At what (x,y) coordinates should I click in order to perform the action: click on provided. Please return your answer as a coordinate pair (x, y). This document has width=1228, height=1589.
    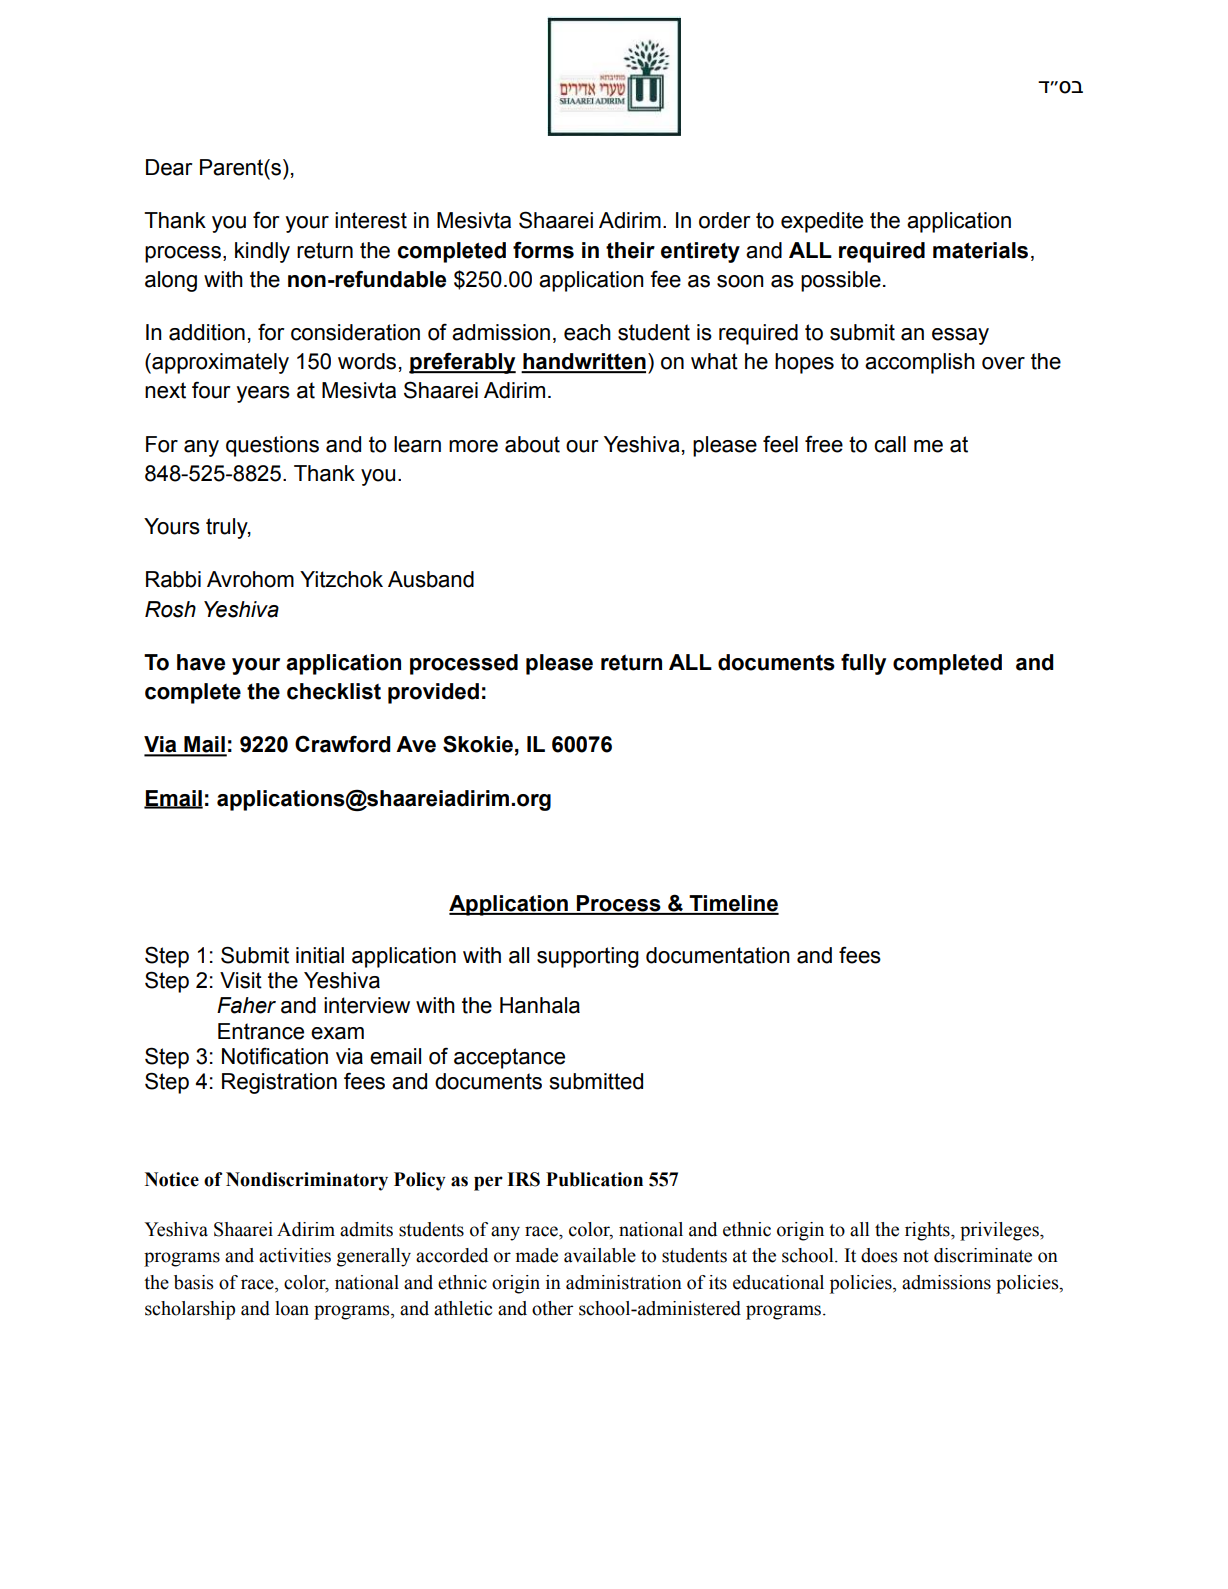
    Looking at the image, I should click on (433, 693).
